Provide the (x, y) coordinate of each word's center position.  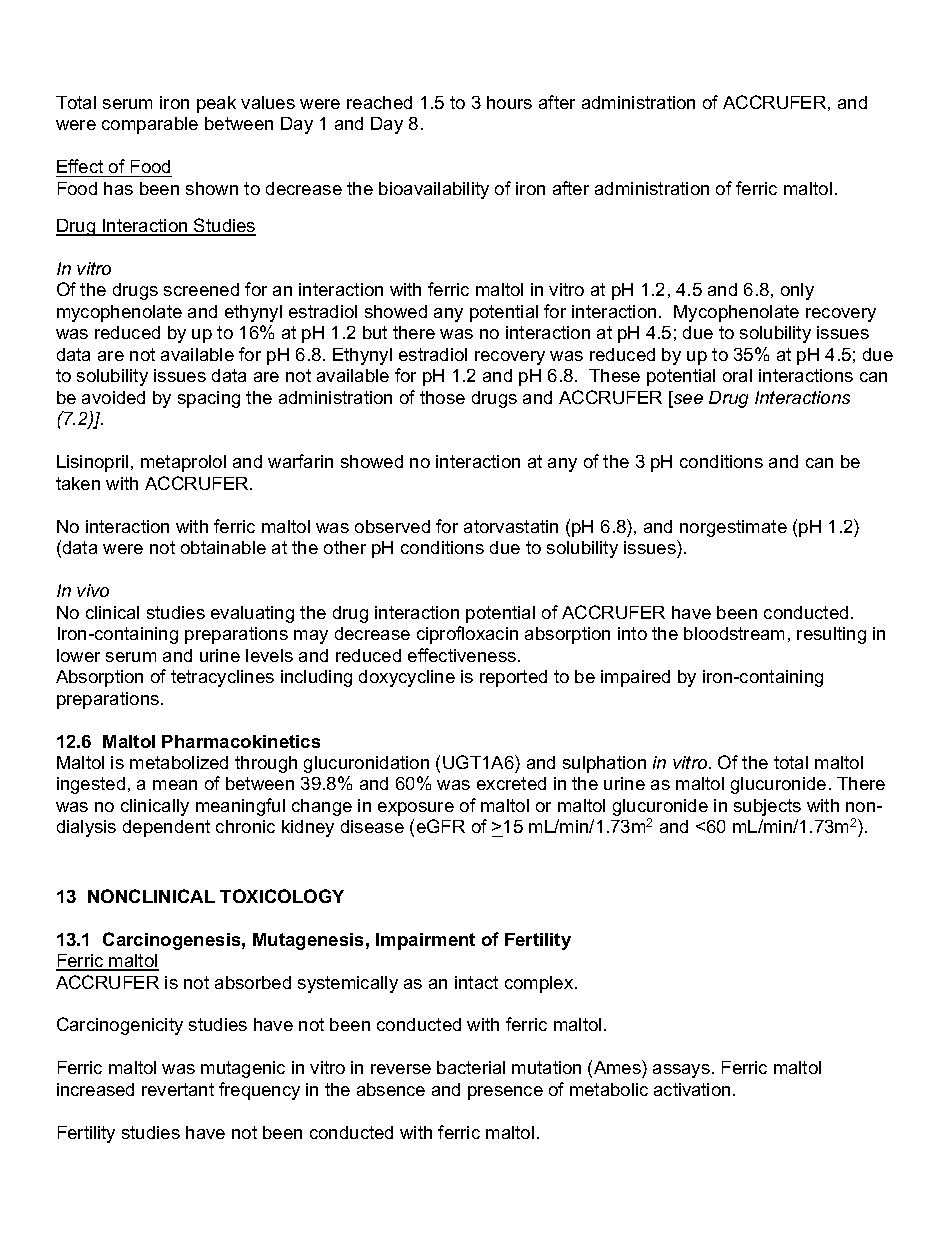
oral (737, 375)
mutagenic (243, 1069)
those (442, 397)
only (797, 291)
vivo (93, 590)
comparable (150, 125)
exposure (416, 809)
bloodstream (734, 633)
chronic (245, 826)
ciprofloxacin (467, 635)
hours (509, 102)
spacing (209, 399)
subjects (767, 807)
